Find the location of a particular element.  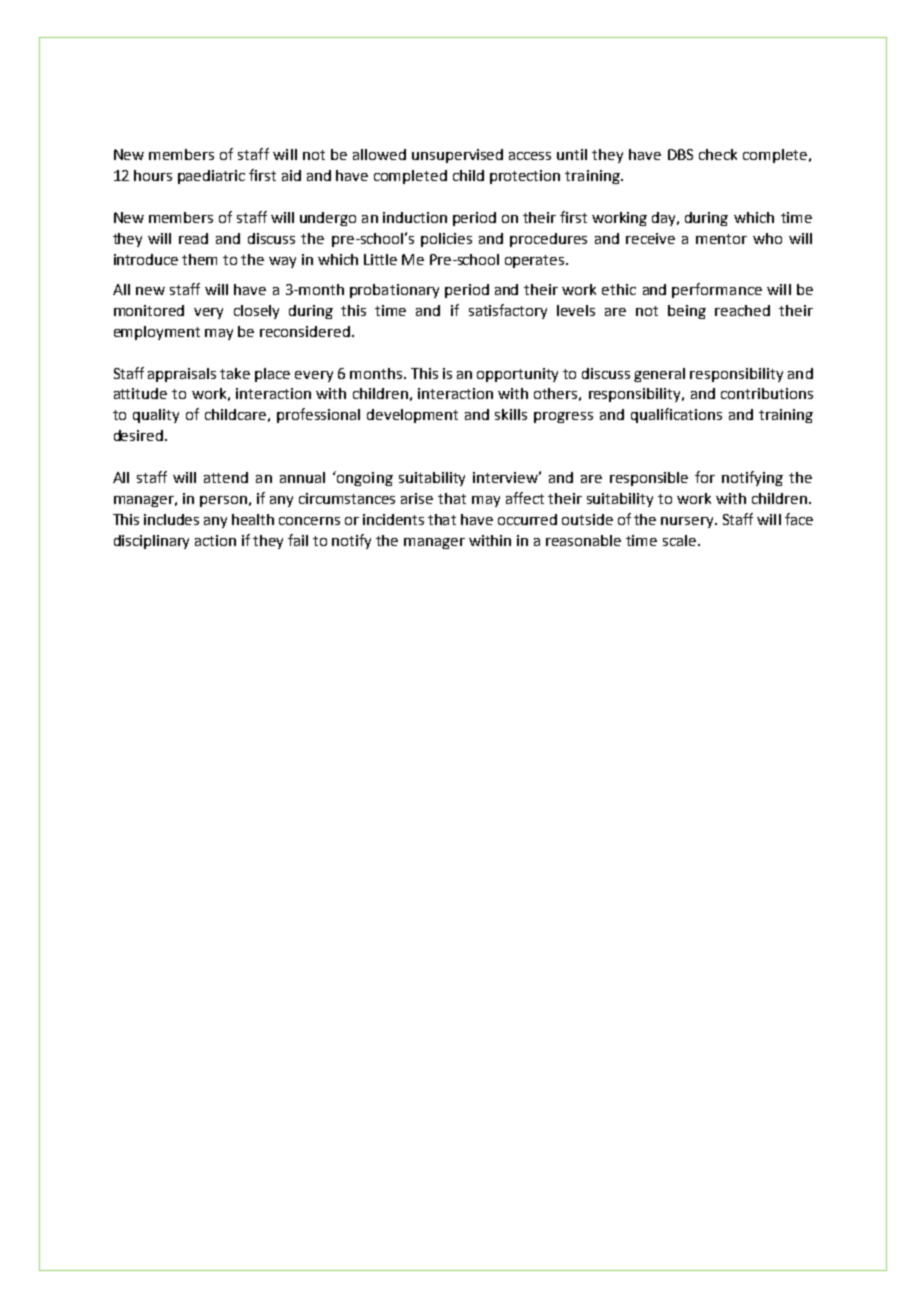

responsible is located at coordinates (649, 479).
